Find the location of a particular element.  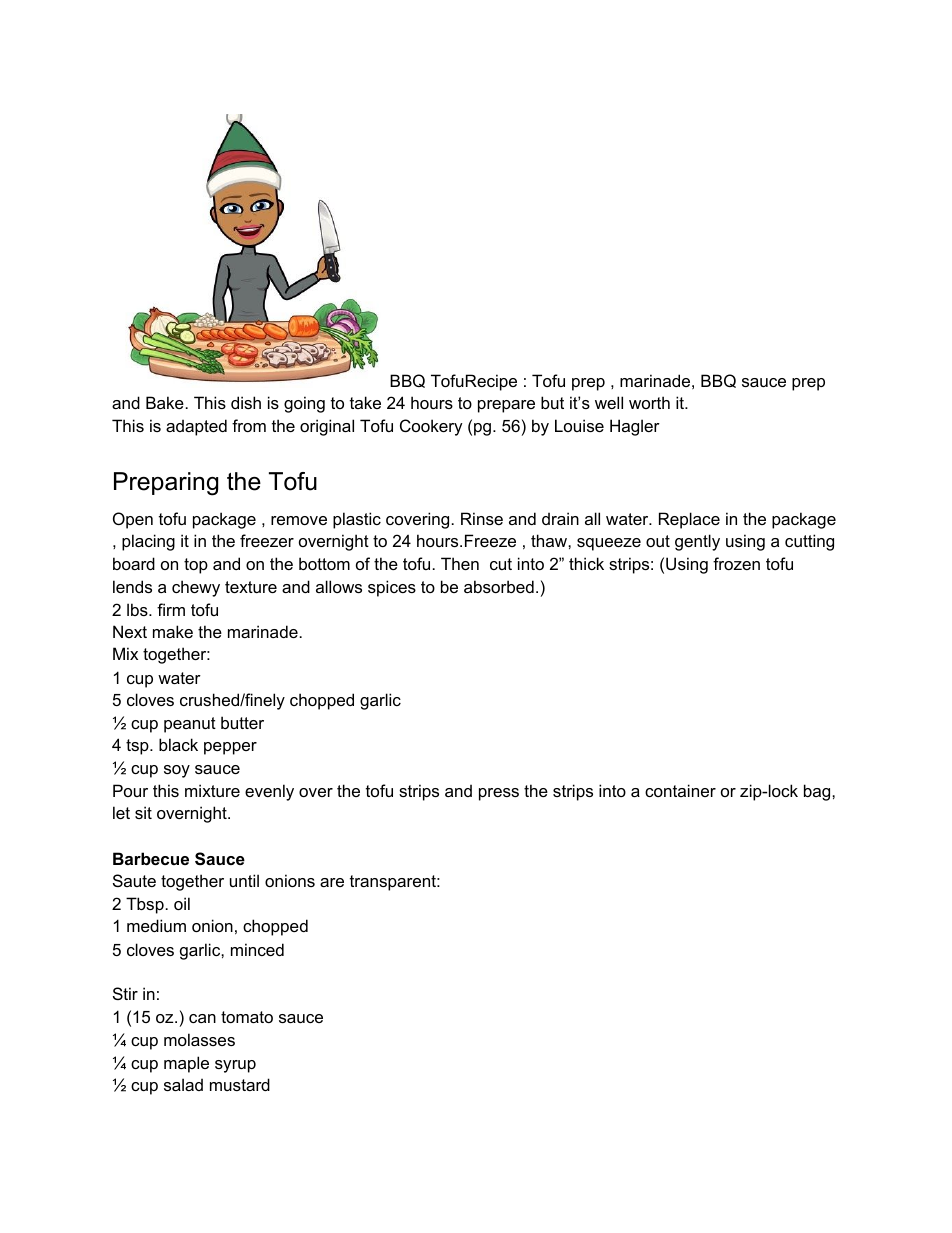

black is located at coordinates (178, 744).
